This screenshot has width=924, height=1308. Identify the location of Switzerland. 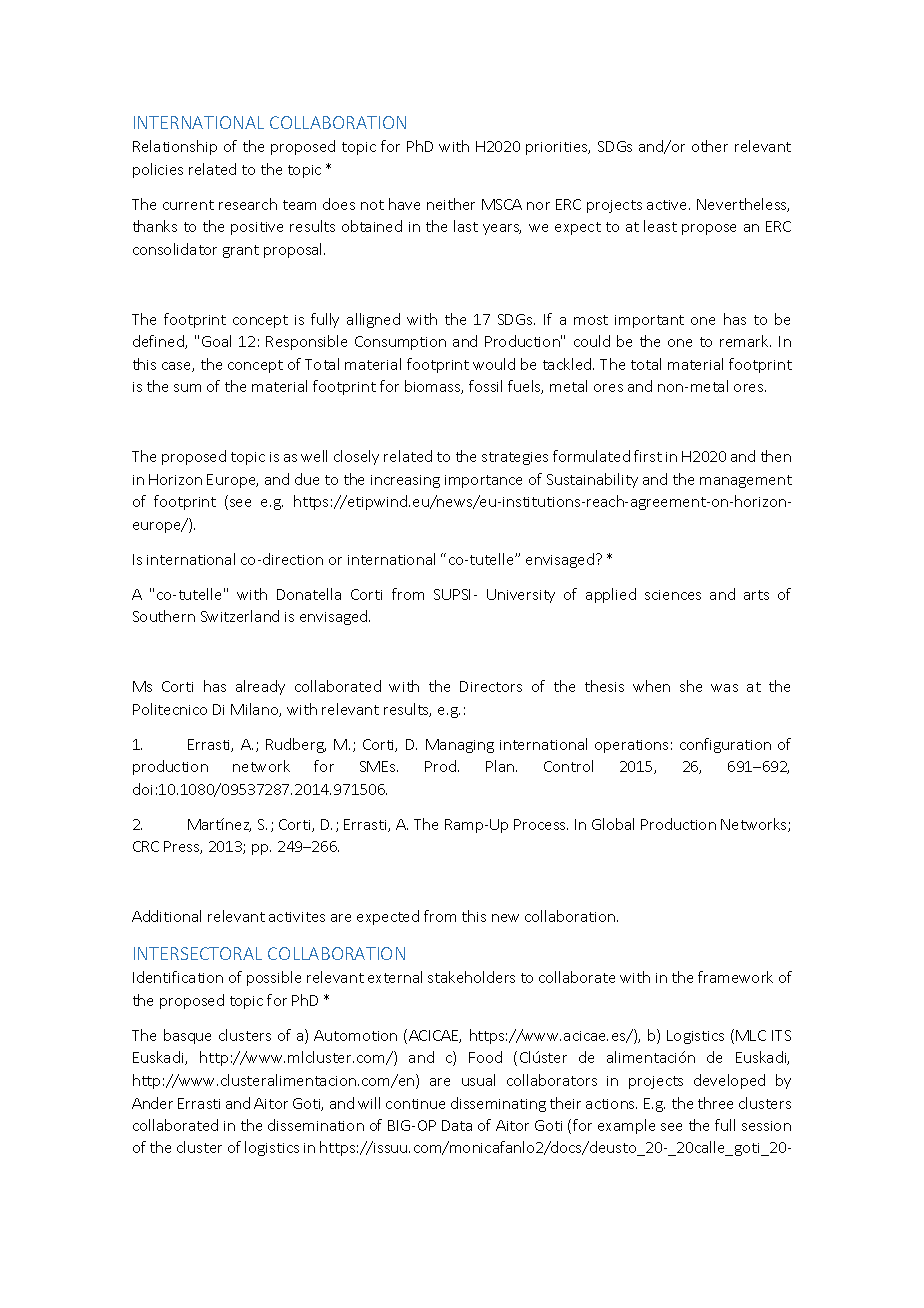
(240, 616).
